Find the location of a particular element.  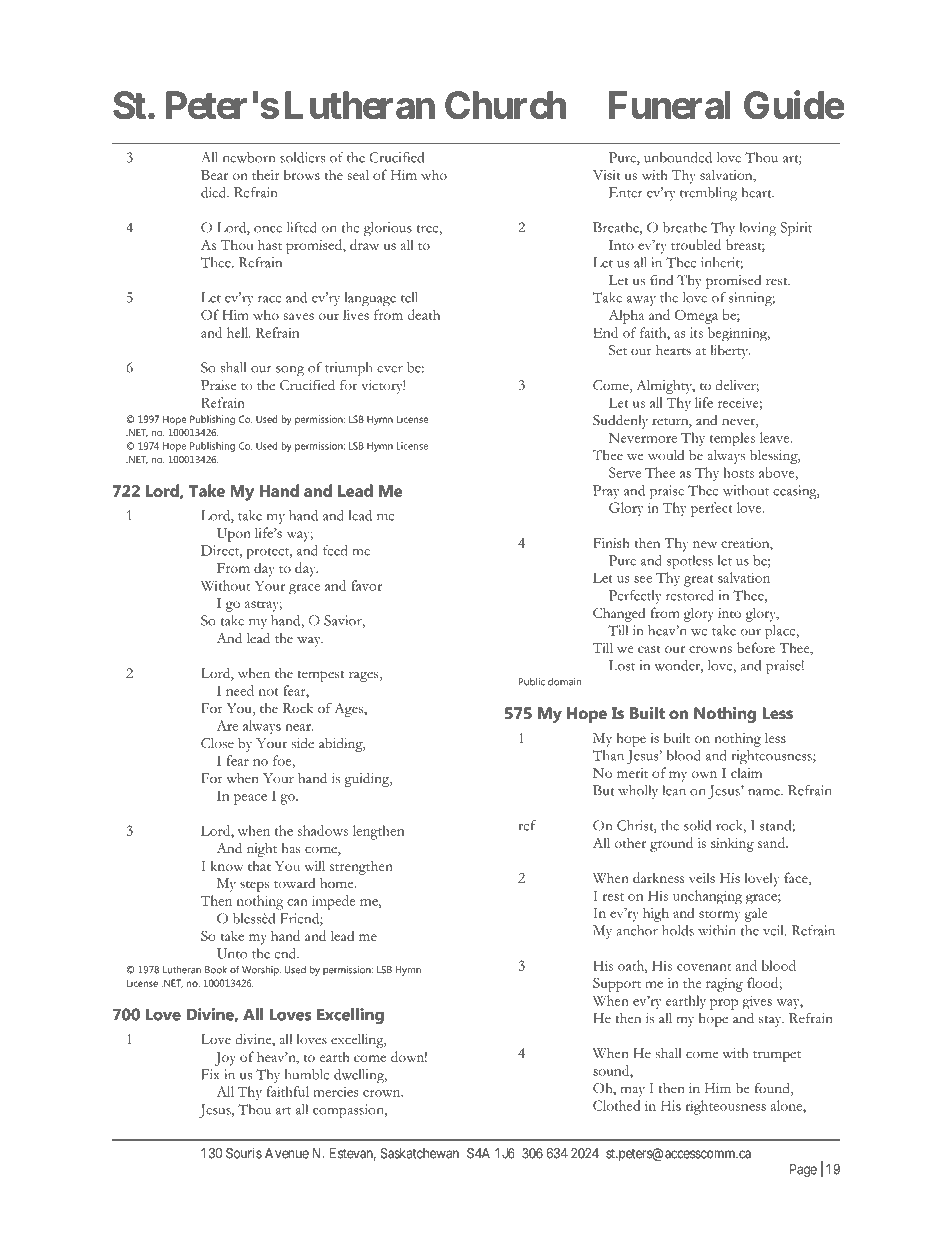

unbounded is located at coordinates (678, 157).
